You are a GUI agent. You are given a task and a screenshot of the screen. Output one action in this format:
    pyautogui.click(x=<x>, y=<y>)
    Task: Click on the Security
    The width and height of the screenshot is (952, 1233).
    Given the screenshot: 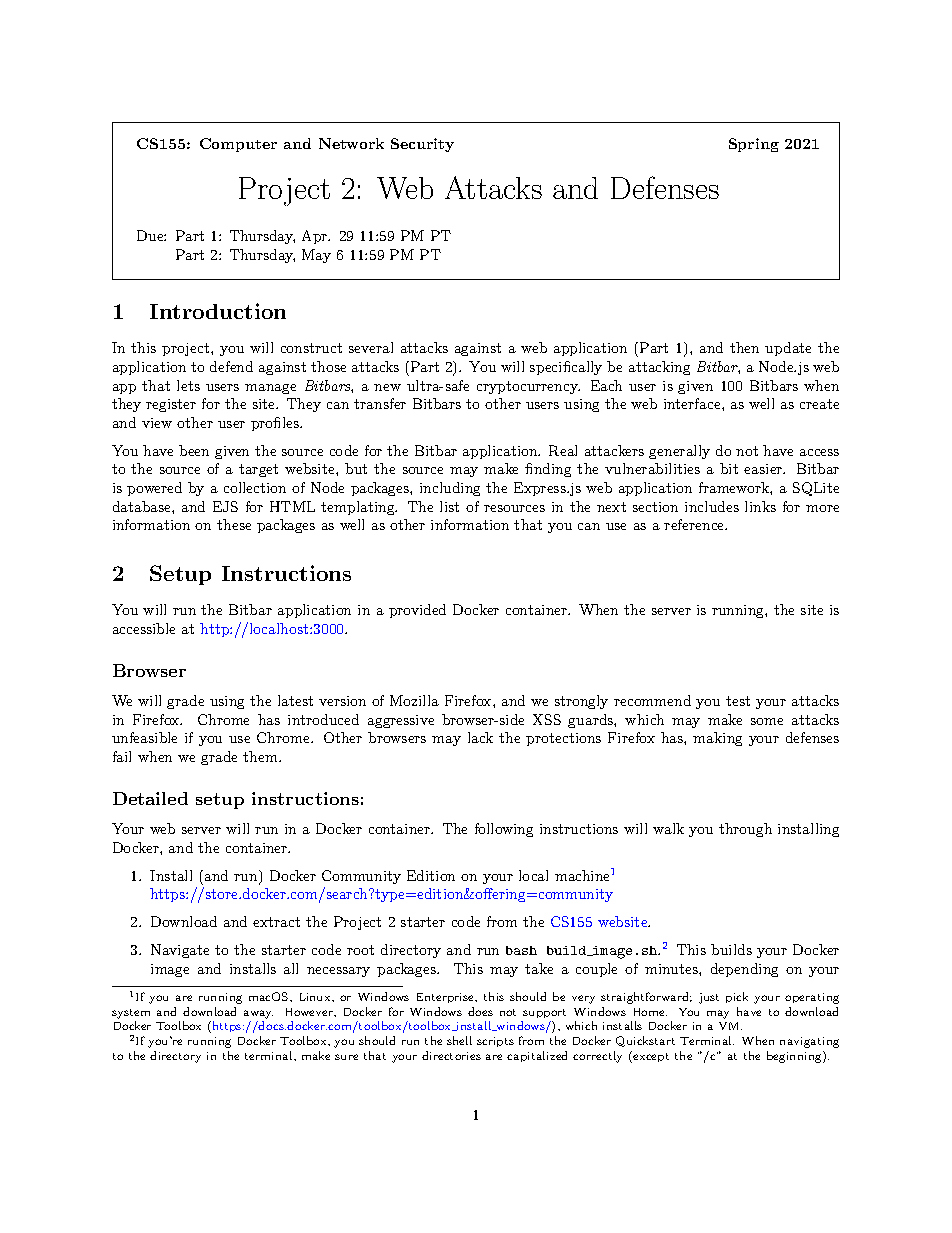 What is the action you would take?
    pyautogui.click(x=422, y=145)
